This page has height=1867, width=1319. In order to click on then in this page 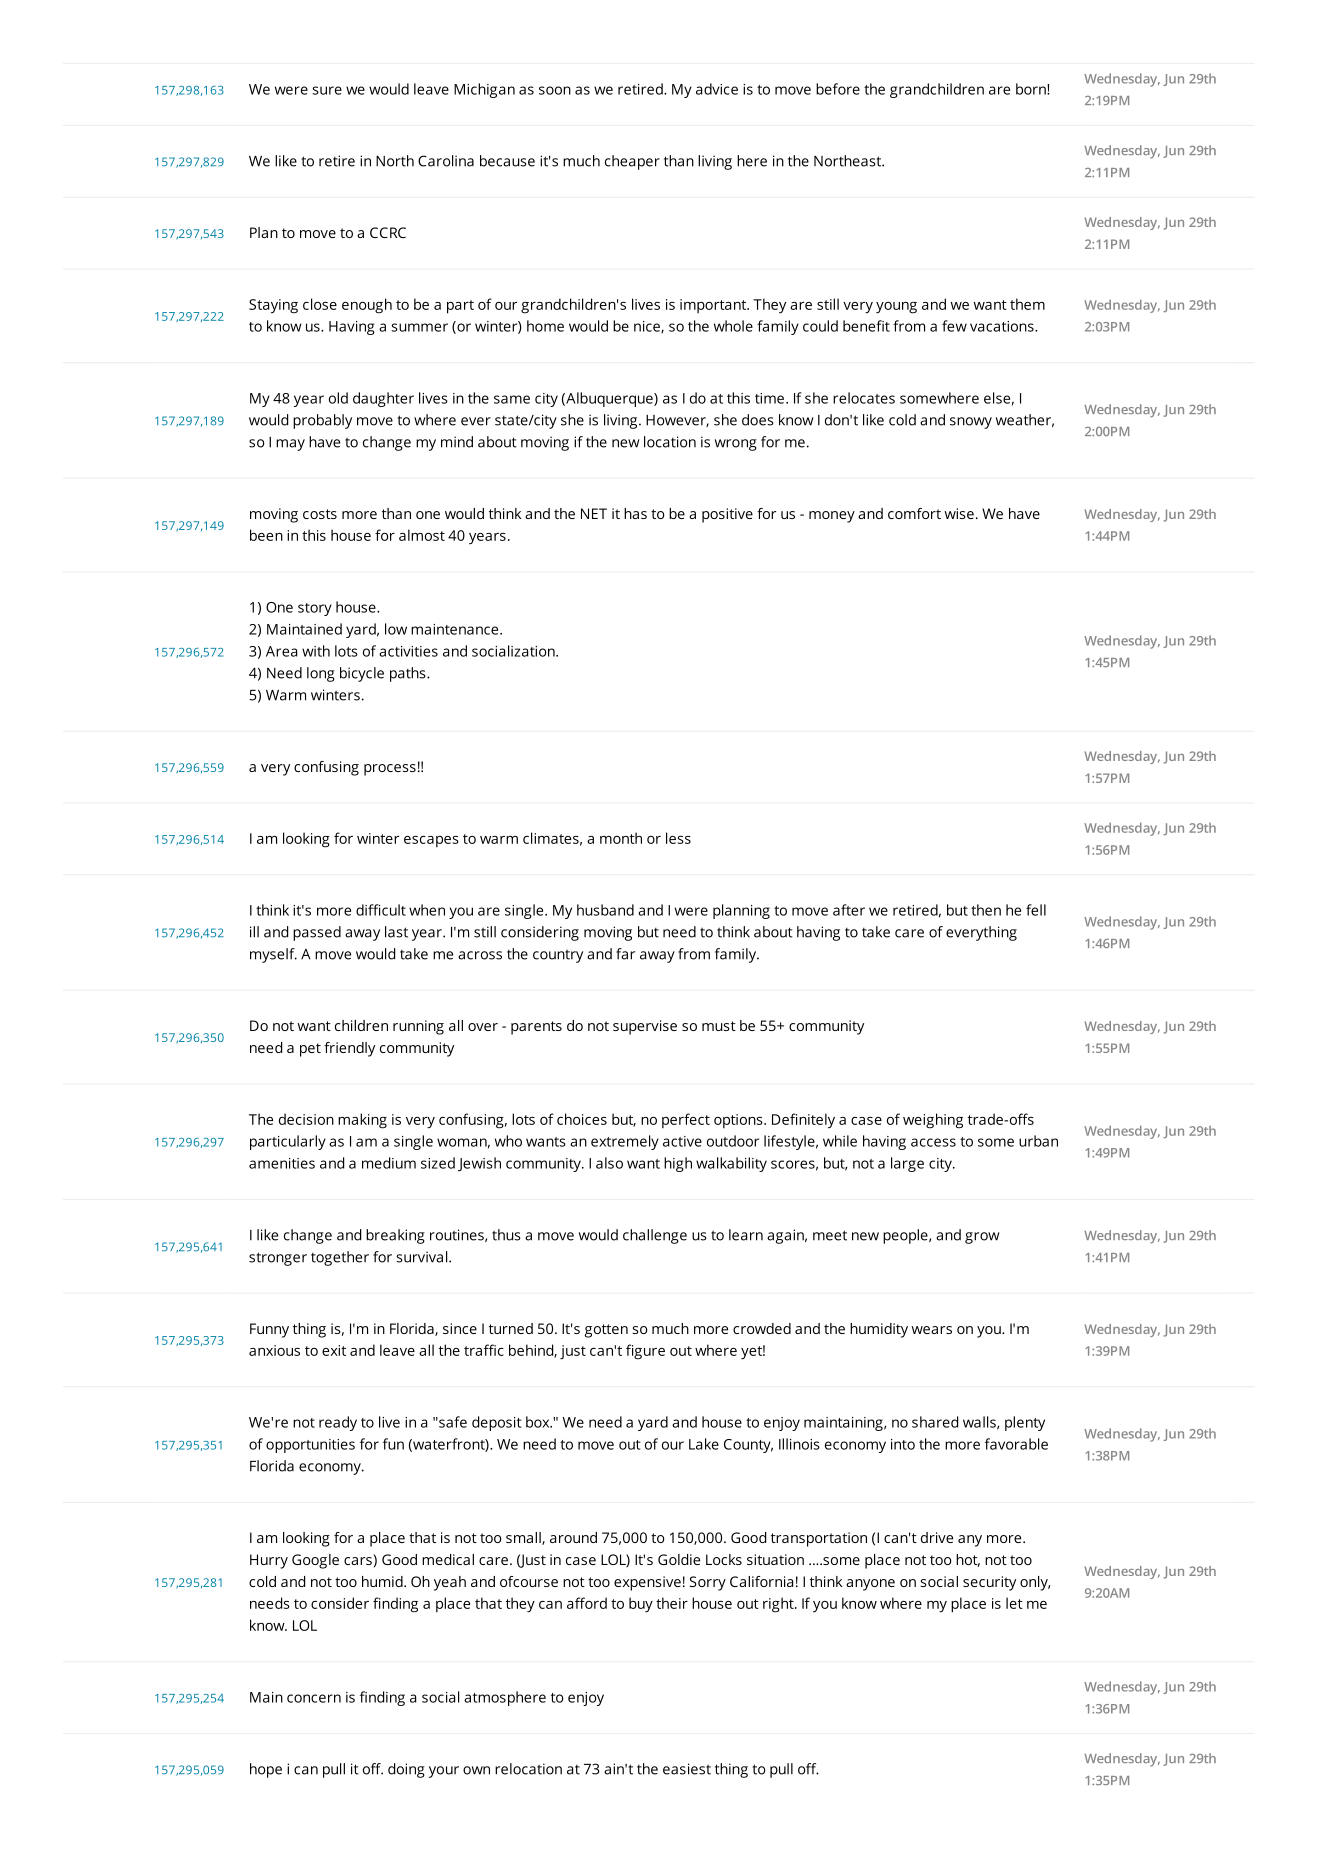, I will do `click(986, 910)`.
